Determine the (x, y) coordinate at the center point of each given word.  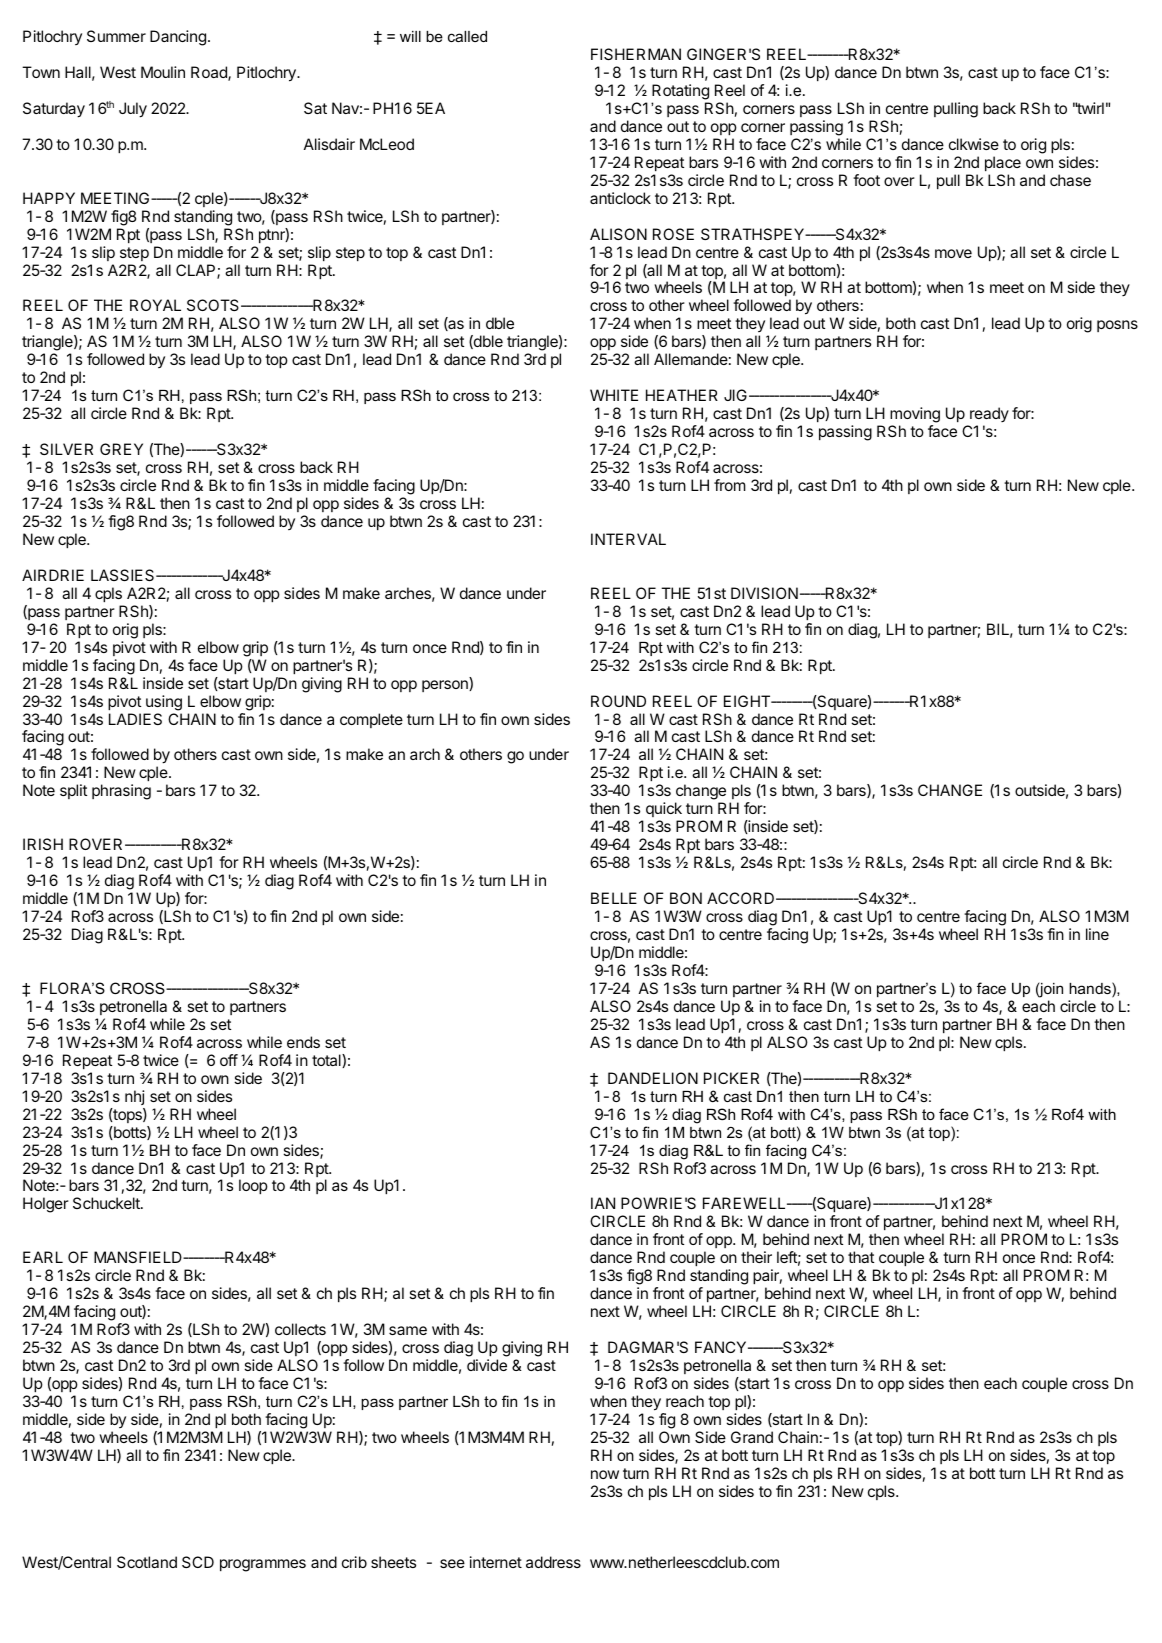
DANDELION (653, 1078)
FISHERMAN (636, 54)
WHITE (614, 395)
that (861, 1257)
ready (988, 416)
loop (253, 1186)
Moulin (163, 72)
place (1003, 163)
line (1097, 934)
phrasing (121, 792)
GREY (121, 449)
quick (664, 811)
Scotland (147, 1562)
